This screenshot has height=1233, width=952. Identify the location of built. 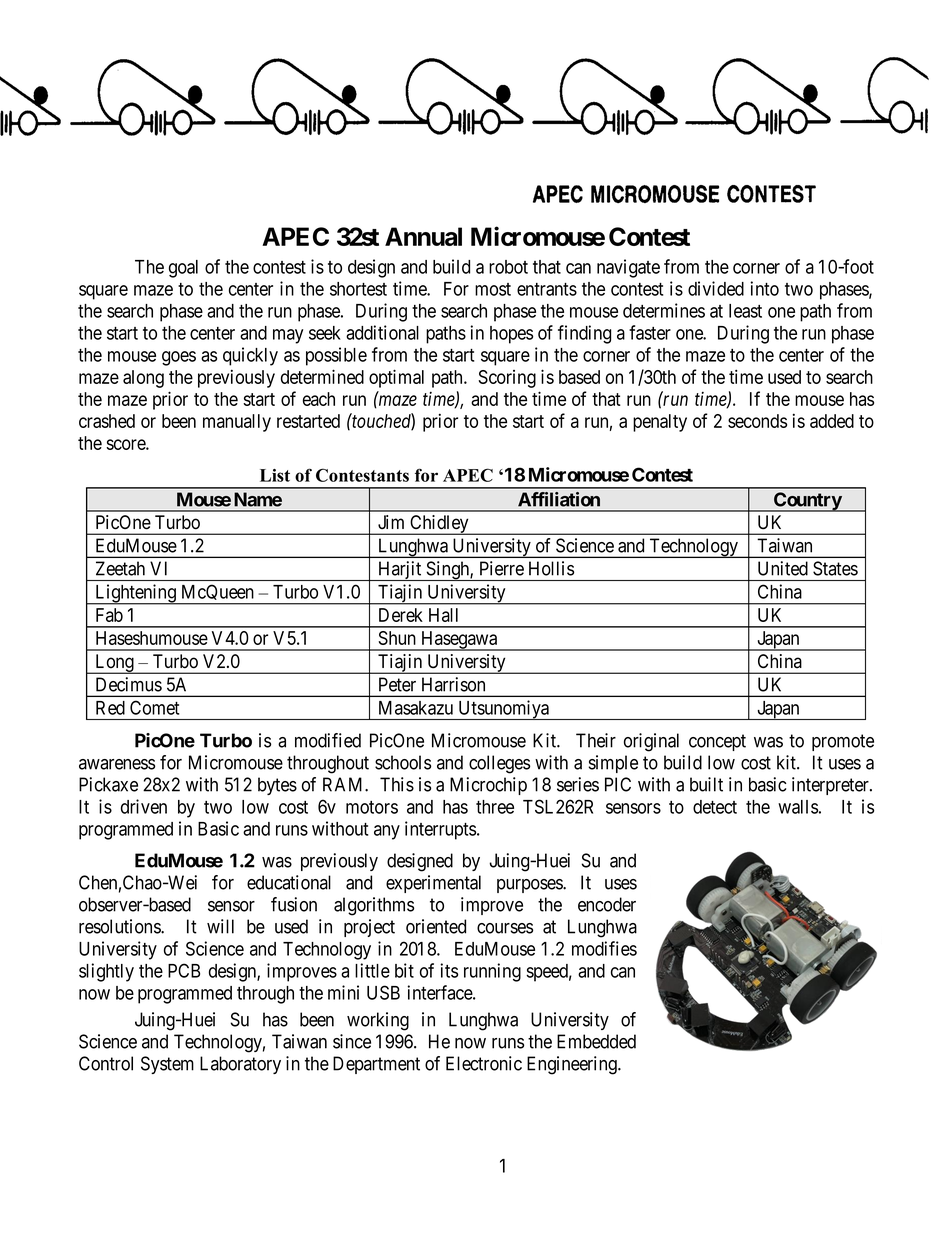
(706, 784).
